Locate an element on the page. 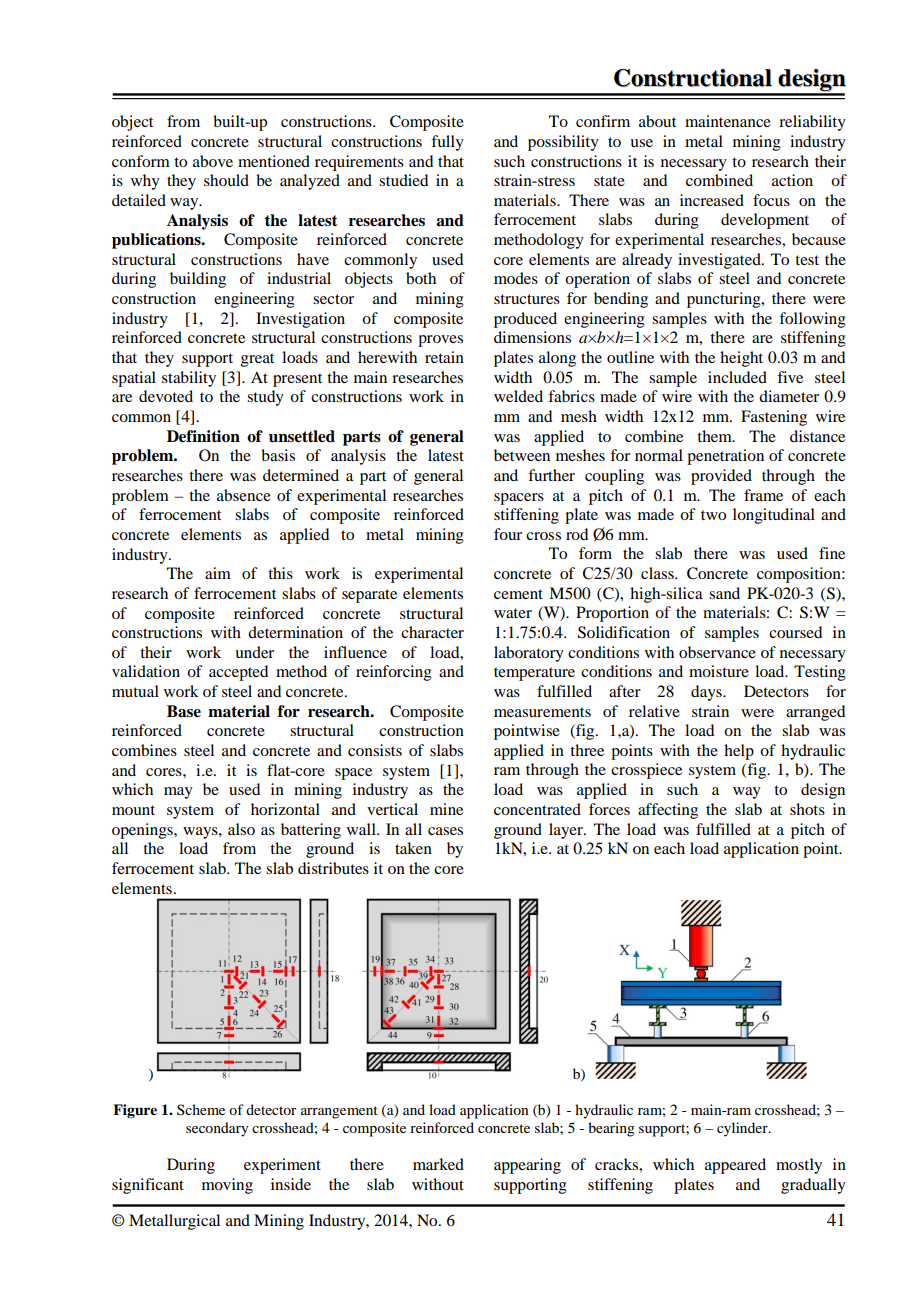  action is located at coordinates (792, 180).
